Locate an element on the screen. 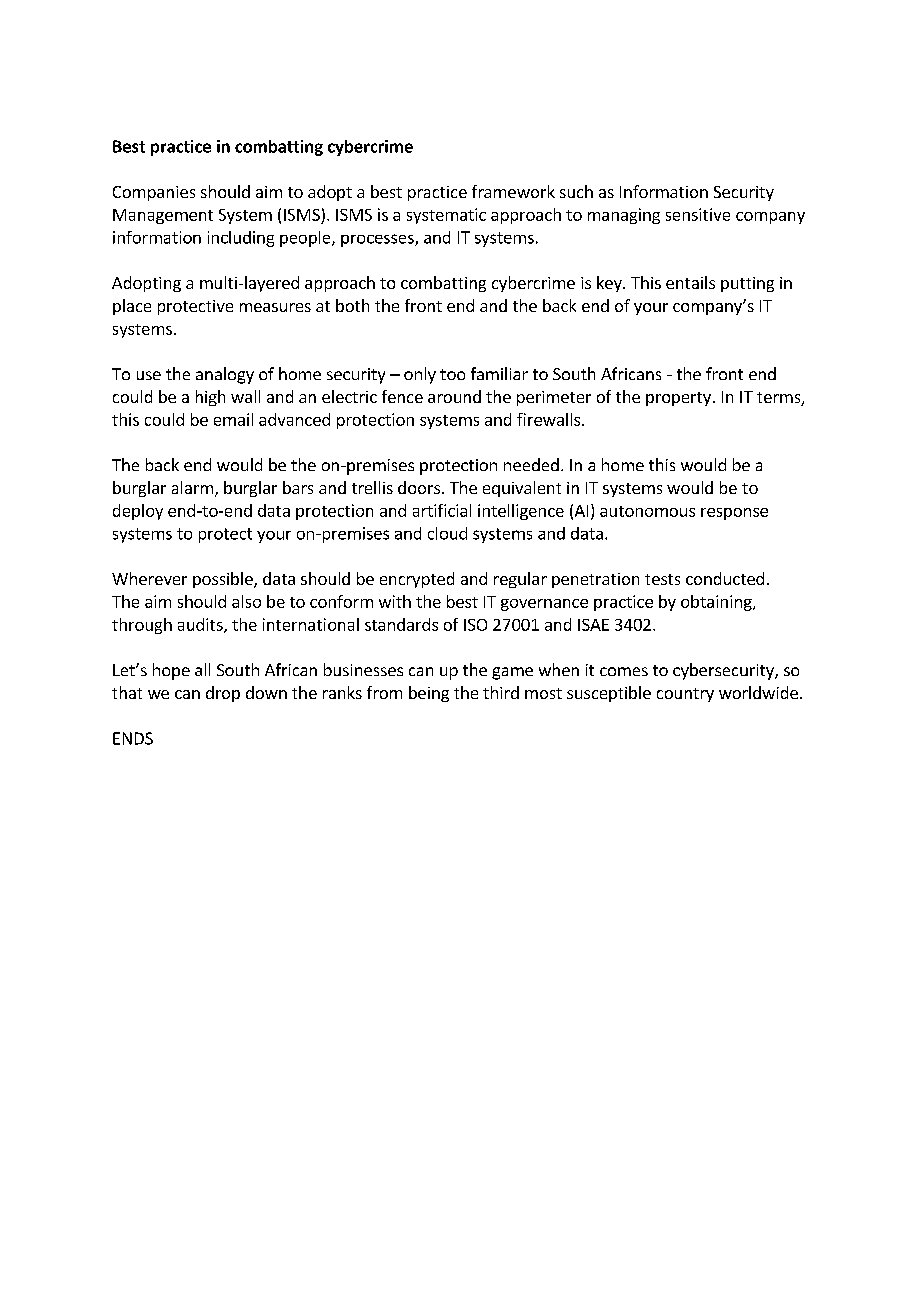  cloud is located at coordinates (447, 533).
